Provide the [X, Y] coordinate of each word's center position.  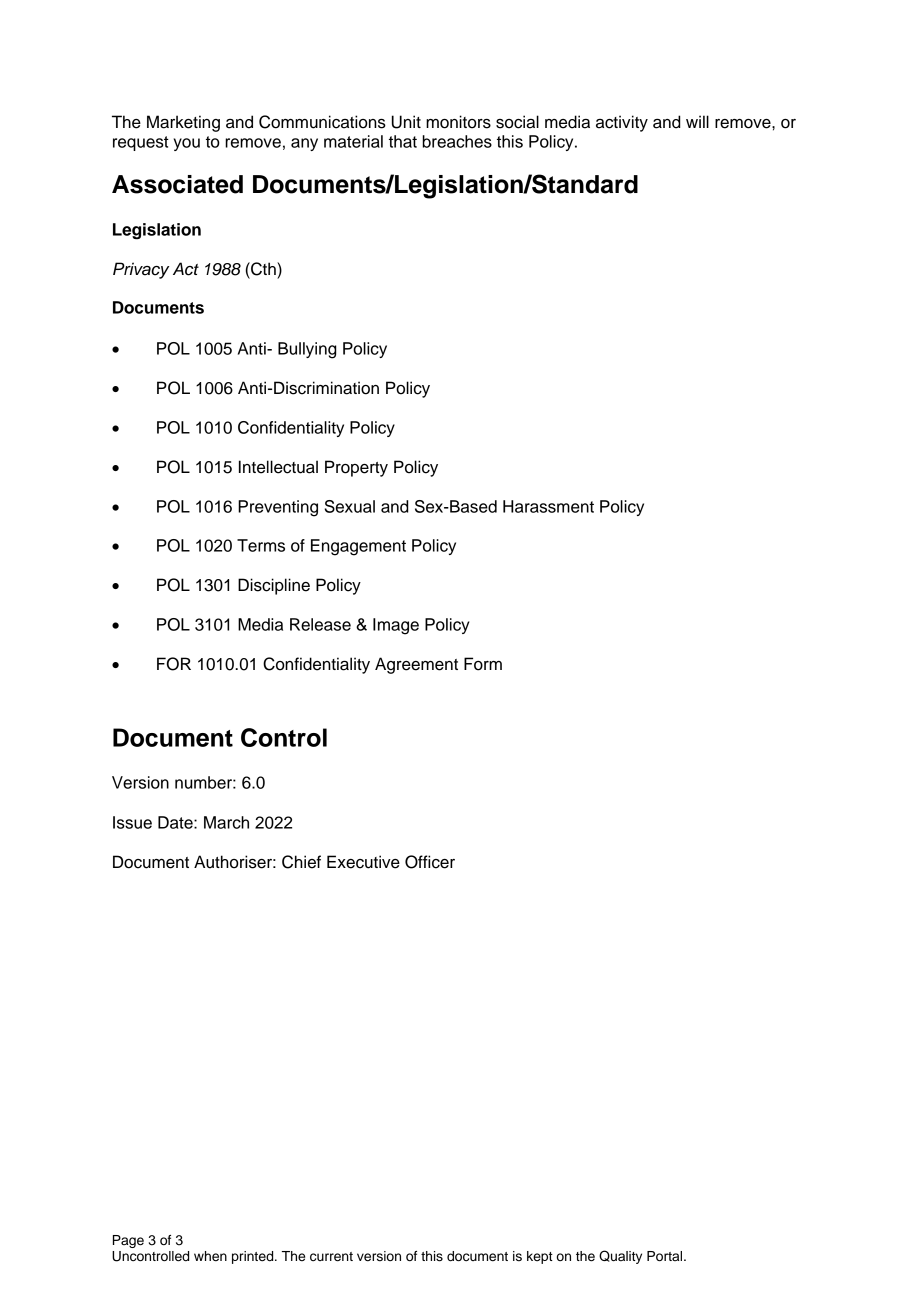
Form [483, 664]
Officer [430, 862]
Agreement [416, 665]
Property [356, 468]
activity [622, 123]
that [403, 141]
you [187, 144]
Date [176, 822]
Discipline [274, 586]
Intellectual [278, 467]
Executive [363, 862]
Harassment [548, 506]
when [210, 1256]
